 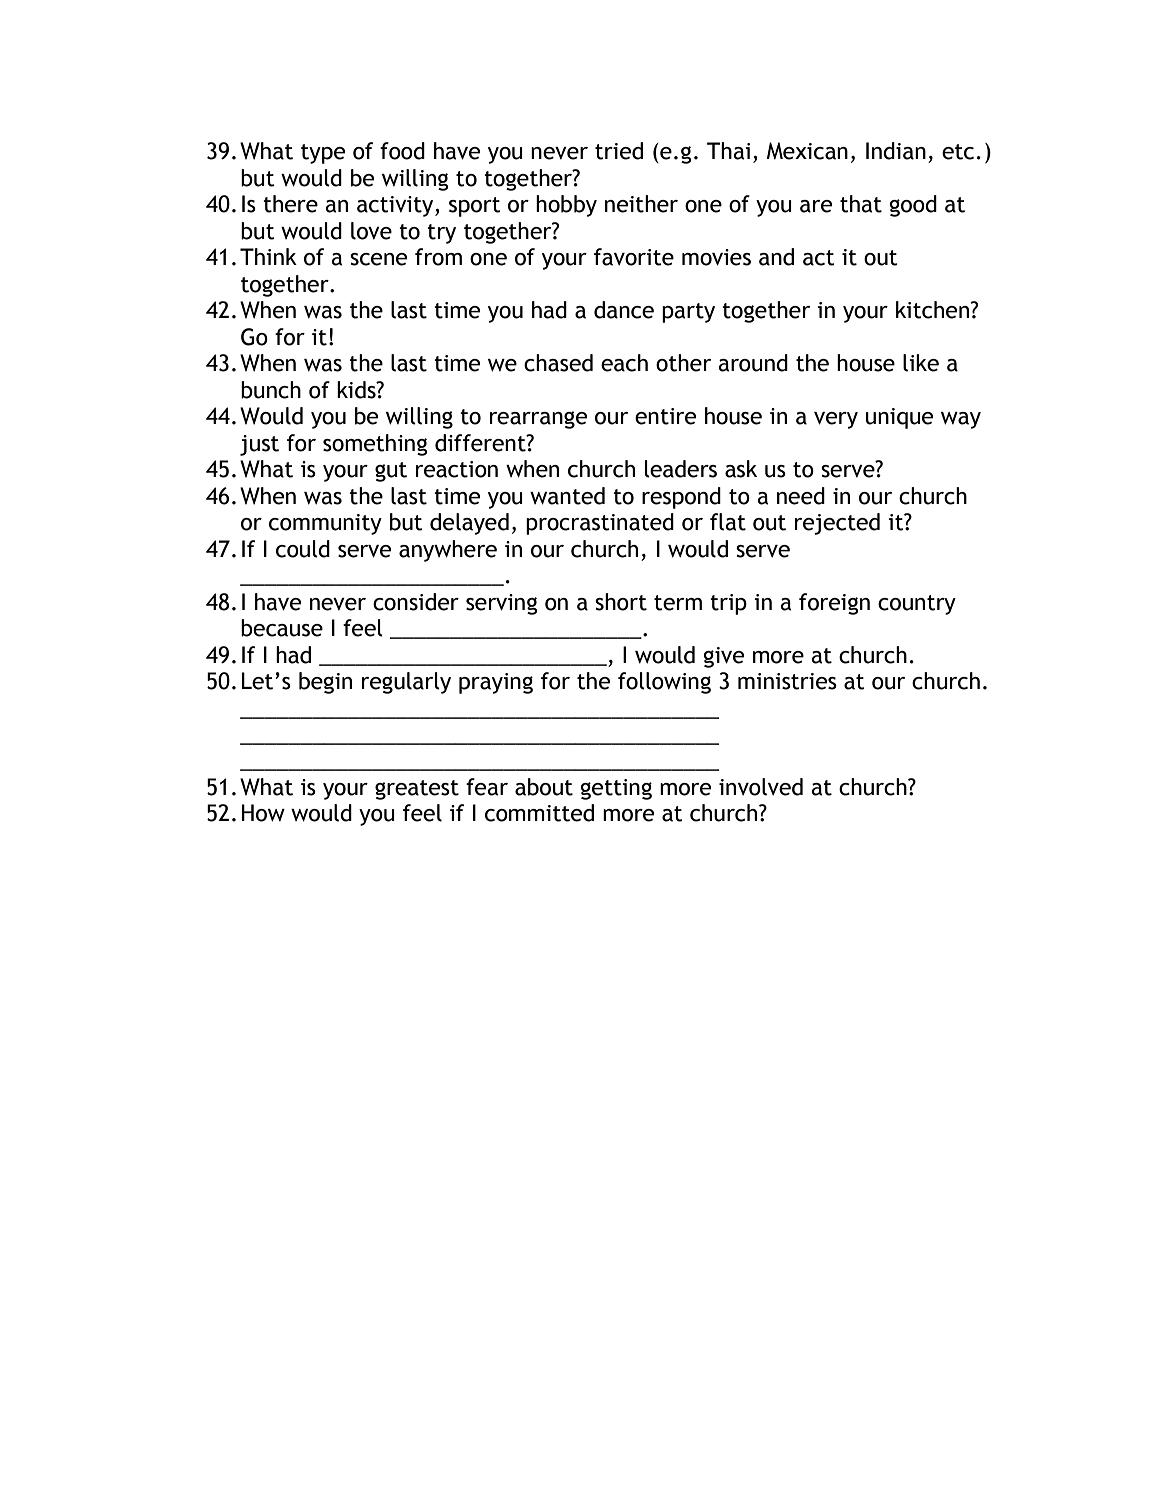 I want to click on involved, so click(x=761, y=787).
